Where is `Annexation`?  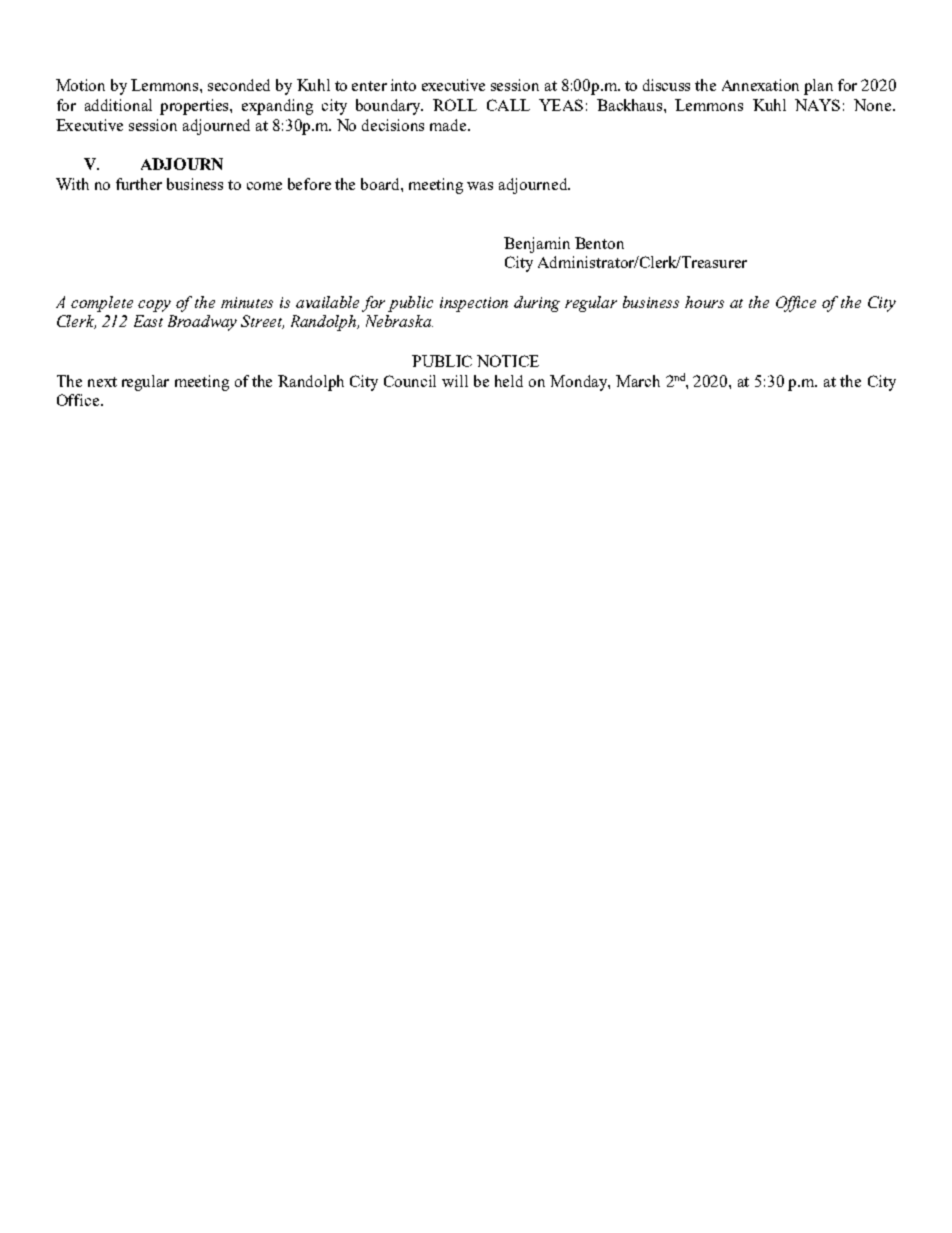 Annexation is located at coordinates (760, 85).
